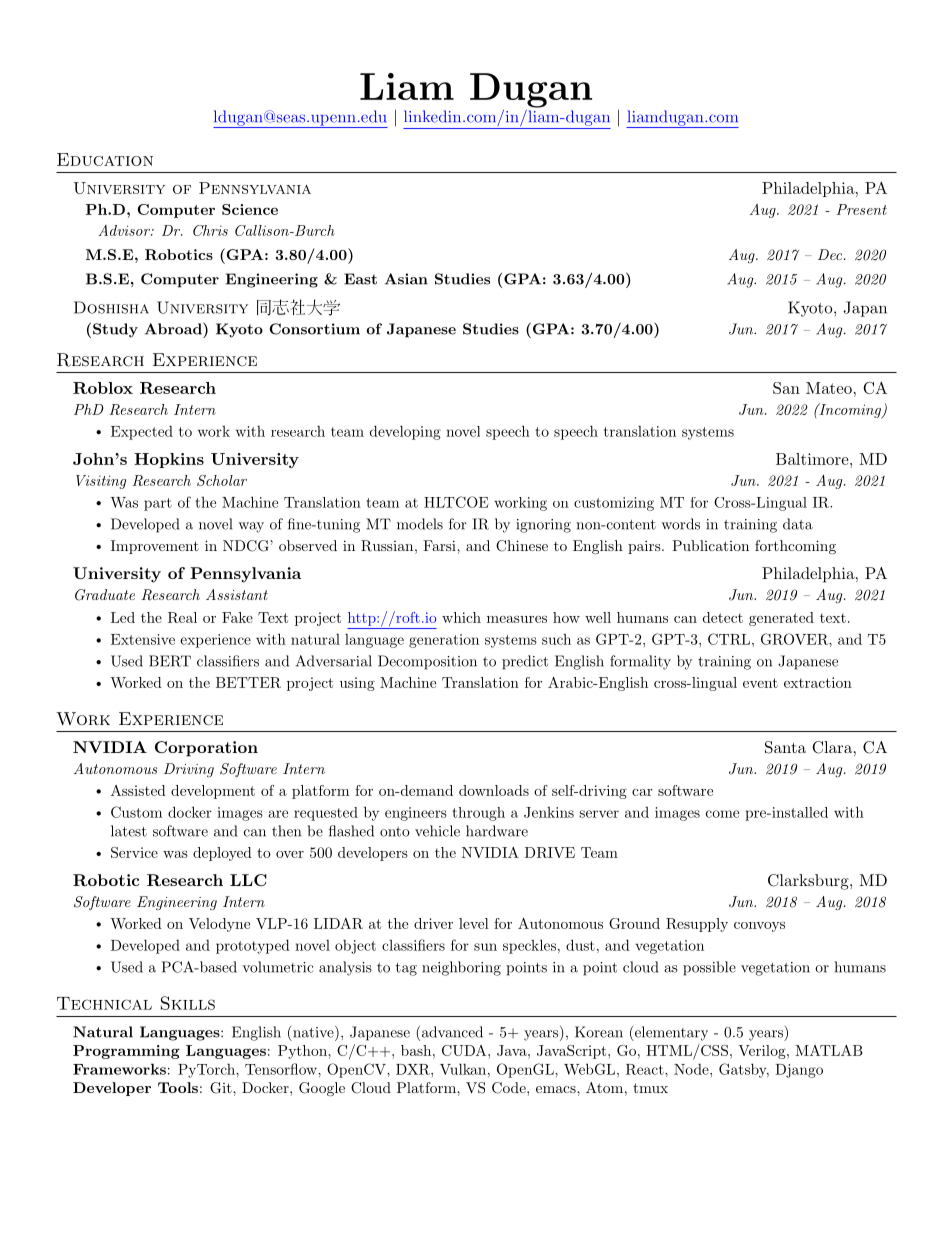  What do you see at coordinates (405, 432) in the image?
I see `developing` at bounding box center [405, 432].
